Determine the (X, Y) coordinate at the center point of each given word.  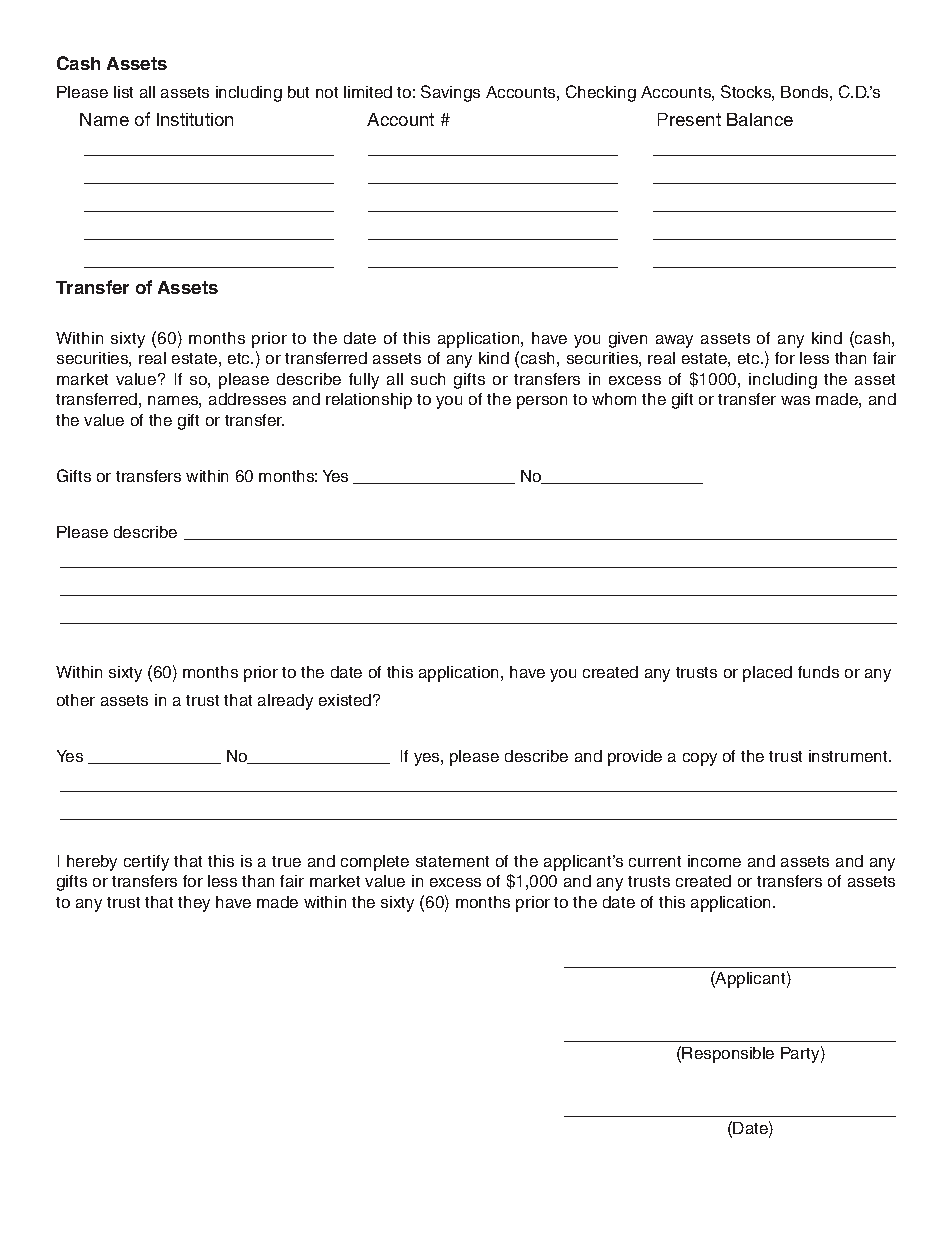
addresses (247, 399)
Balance (760, 119)
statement (452, 861)
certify (146, 863)
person (542, 402)
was (795, 400)
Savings (450, 93)
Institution (195, 119)
